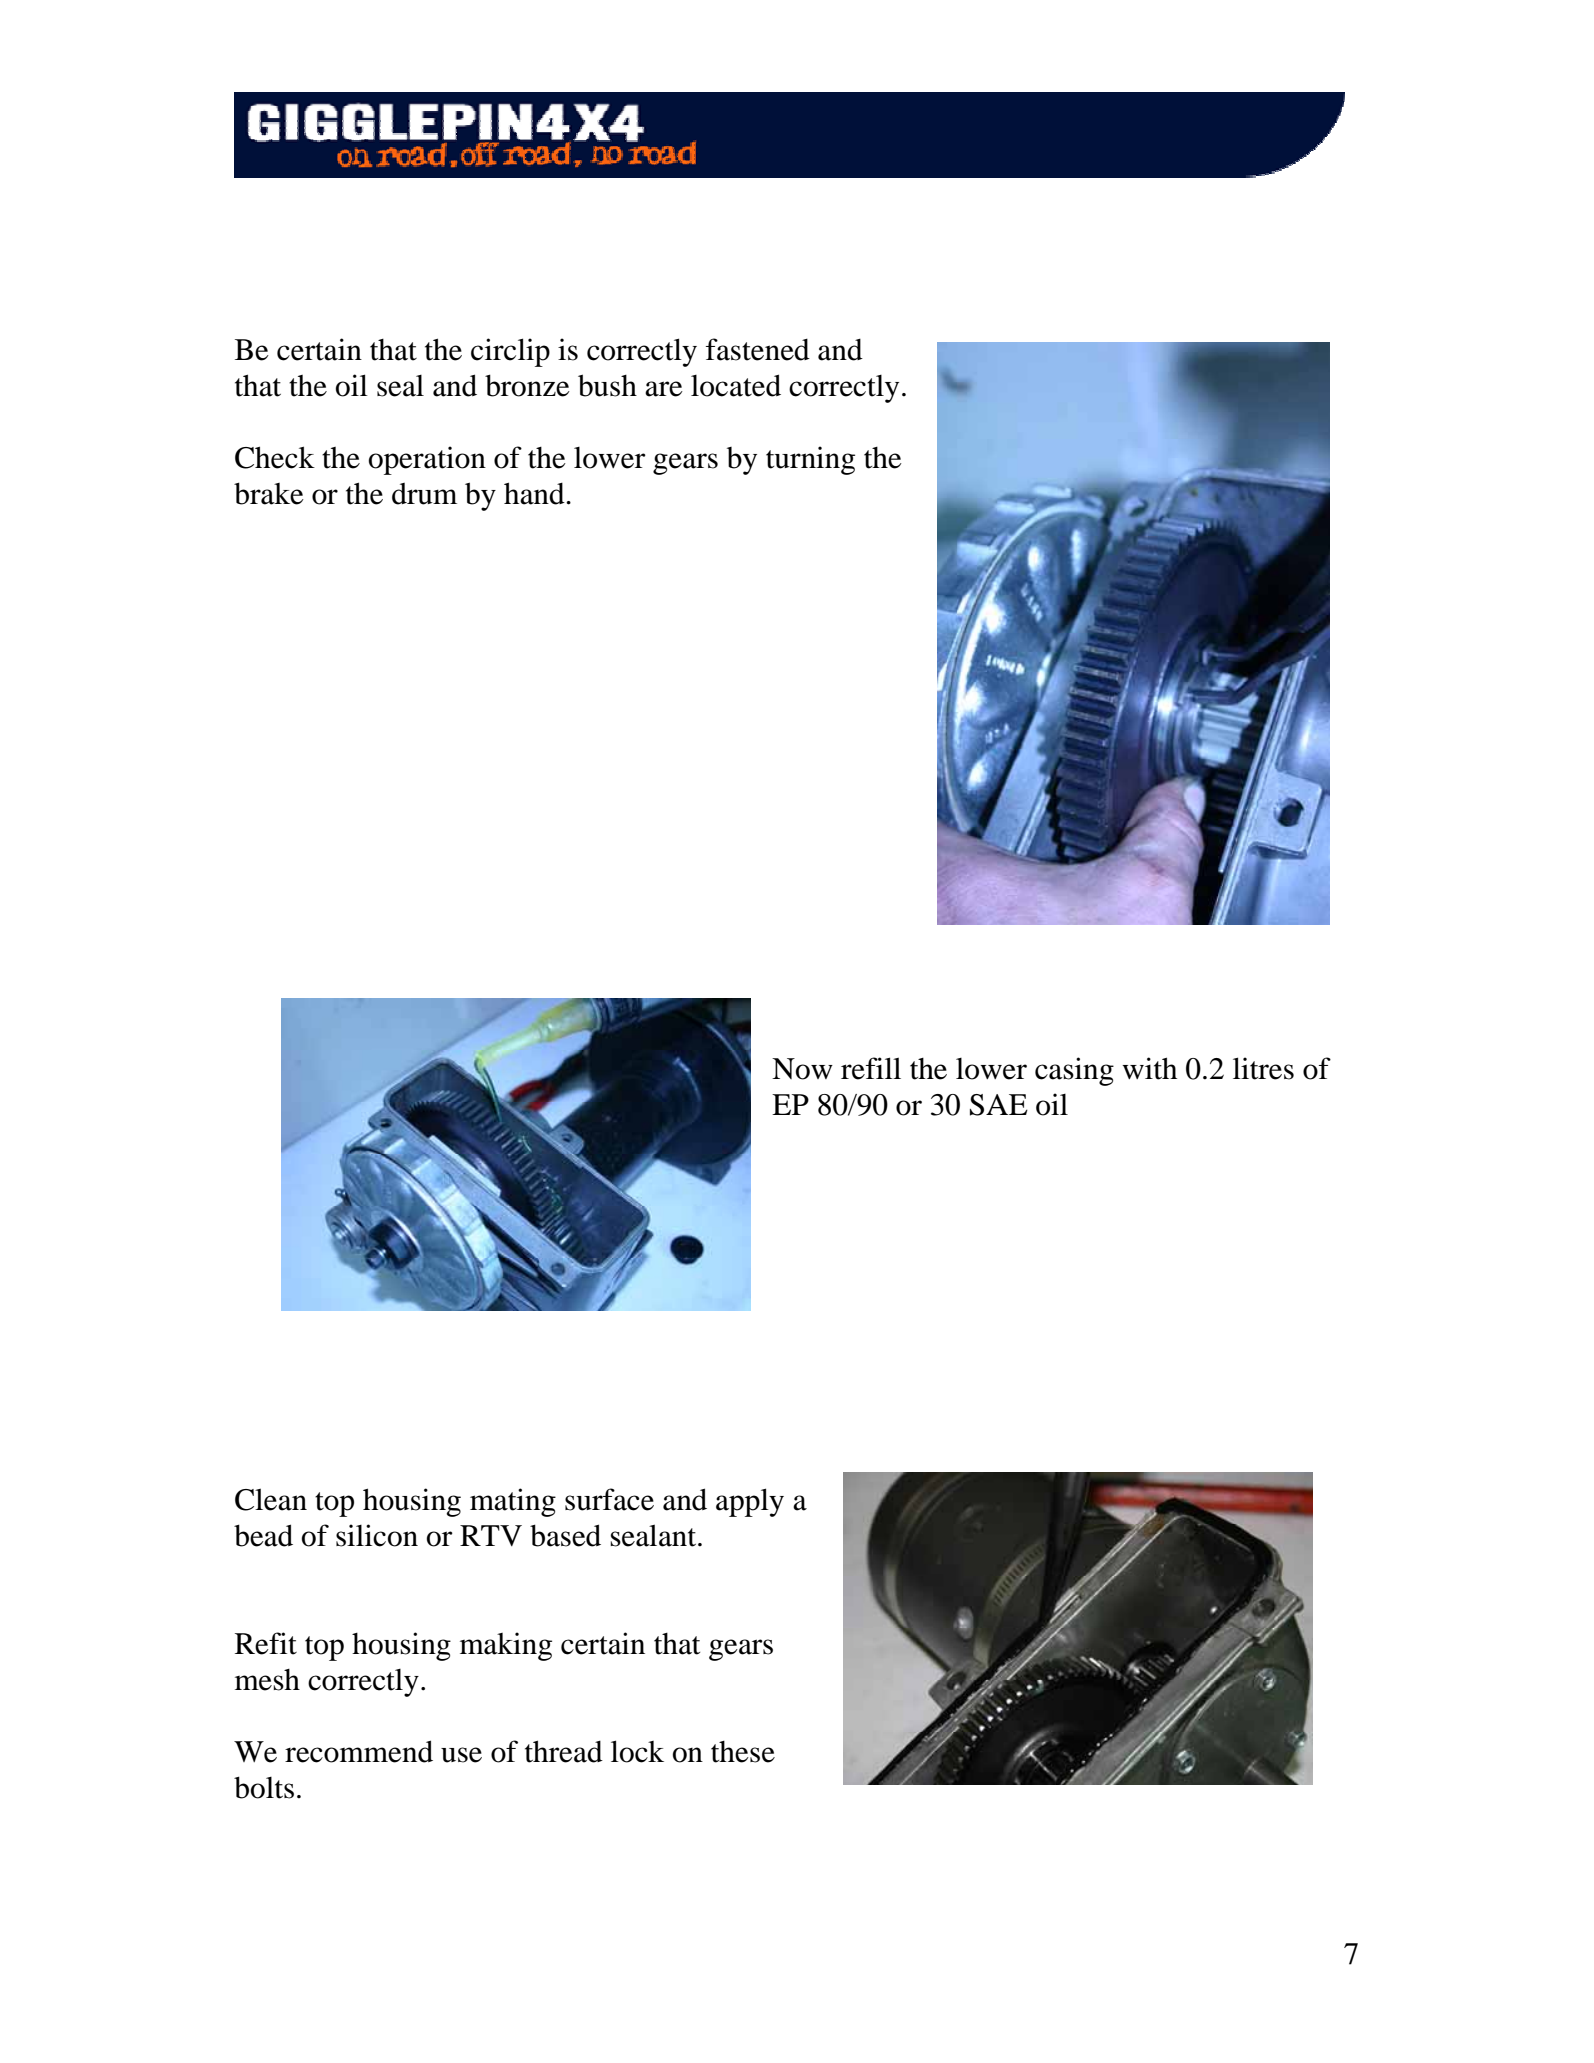  What do you see at coordinates (736, 385) in the image?
I see `located` at bounding box center [736, 385].
